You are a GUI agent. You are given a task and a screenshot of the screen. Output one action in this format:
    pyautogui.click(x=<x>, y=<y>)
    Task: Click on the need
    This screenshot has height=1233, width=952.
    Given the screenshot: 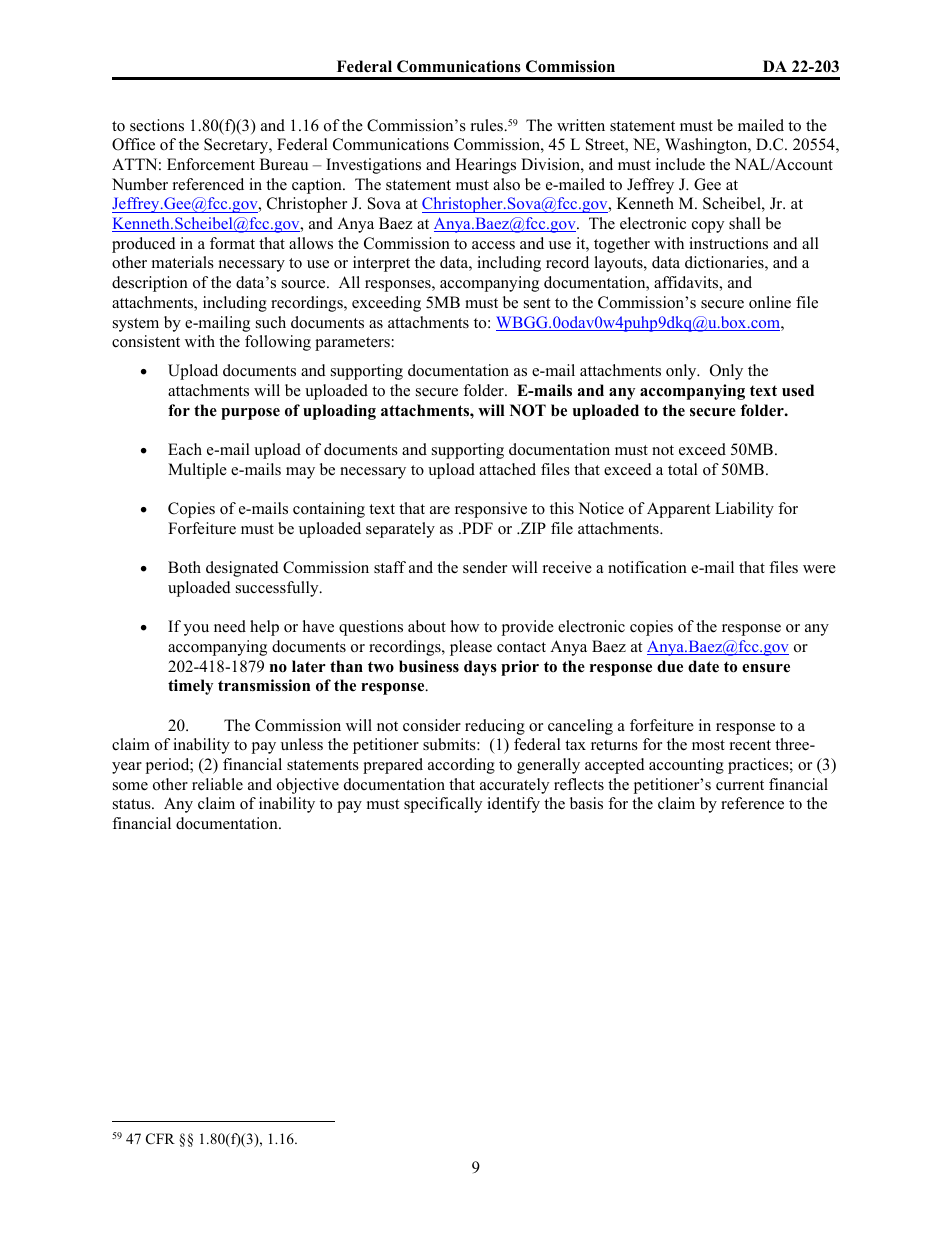 What is the action you would take?
    pyautogui.click(x=230, y=626)
